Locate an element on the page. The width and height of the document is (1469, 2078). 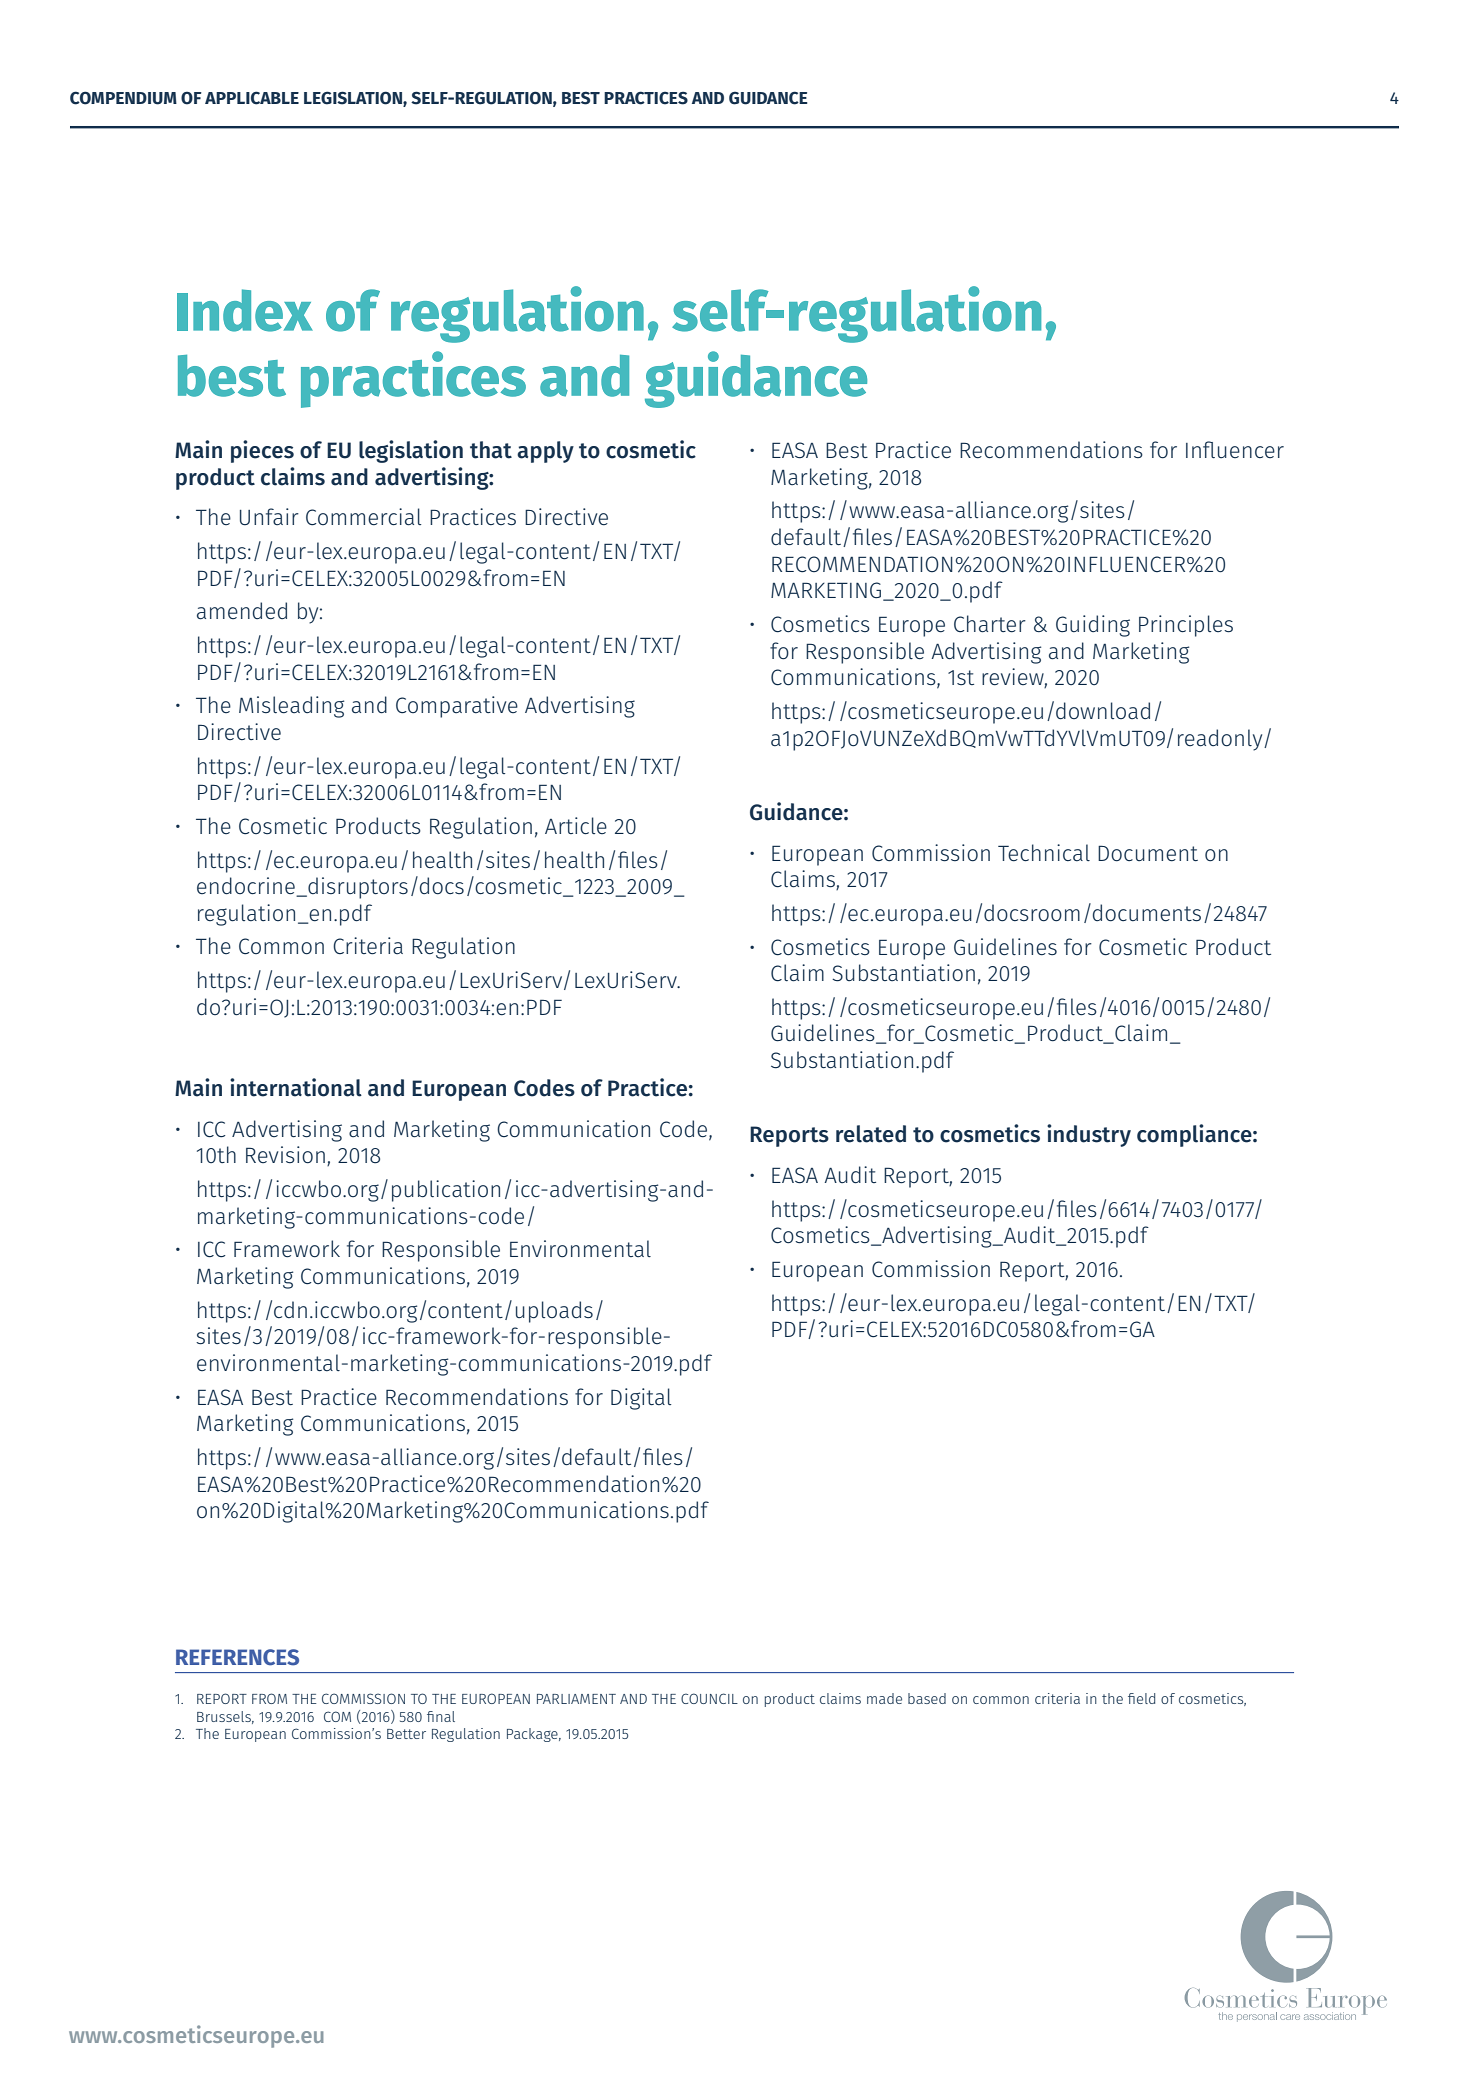
Revision is located at coordinates (285, 1155).
